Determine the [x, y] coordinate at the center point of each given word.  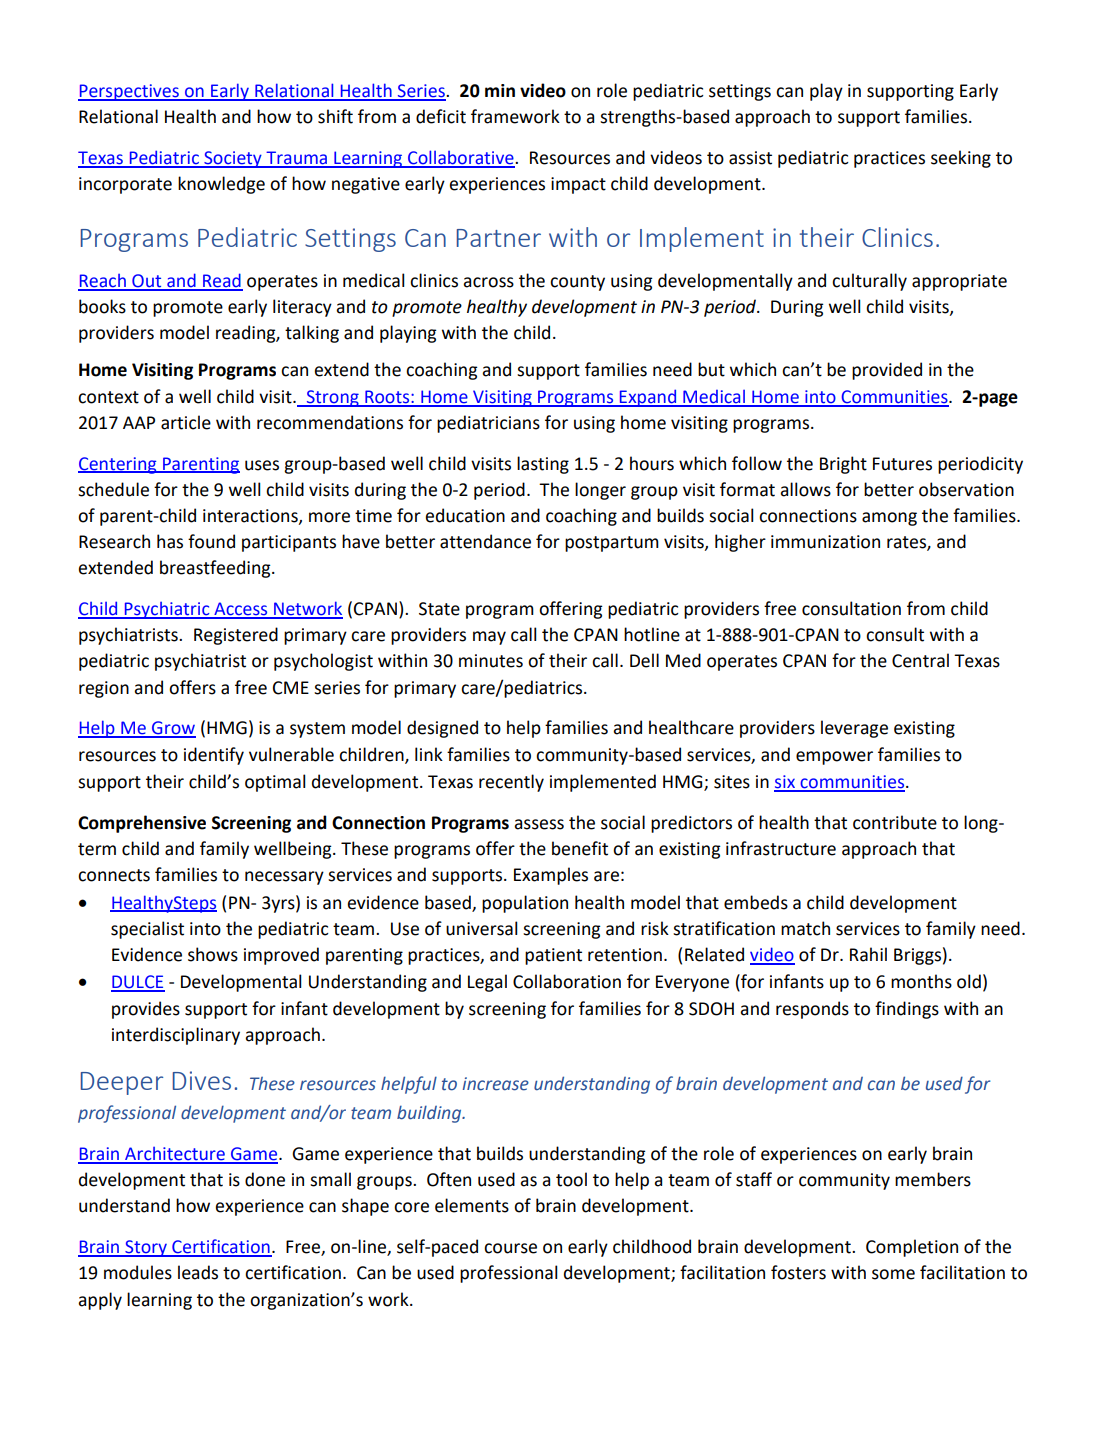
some [893, 1274]
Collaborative [461, 158]
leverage [854, 729]
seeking [961, 159]
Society [233, 159]
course [510, 1248]
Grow [173, 729]
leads [198, 1272]
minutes [491, 661]
